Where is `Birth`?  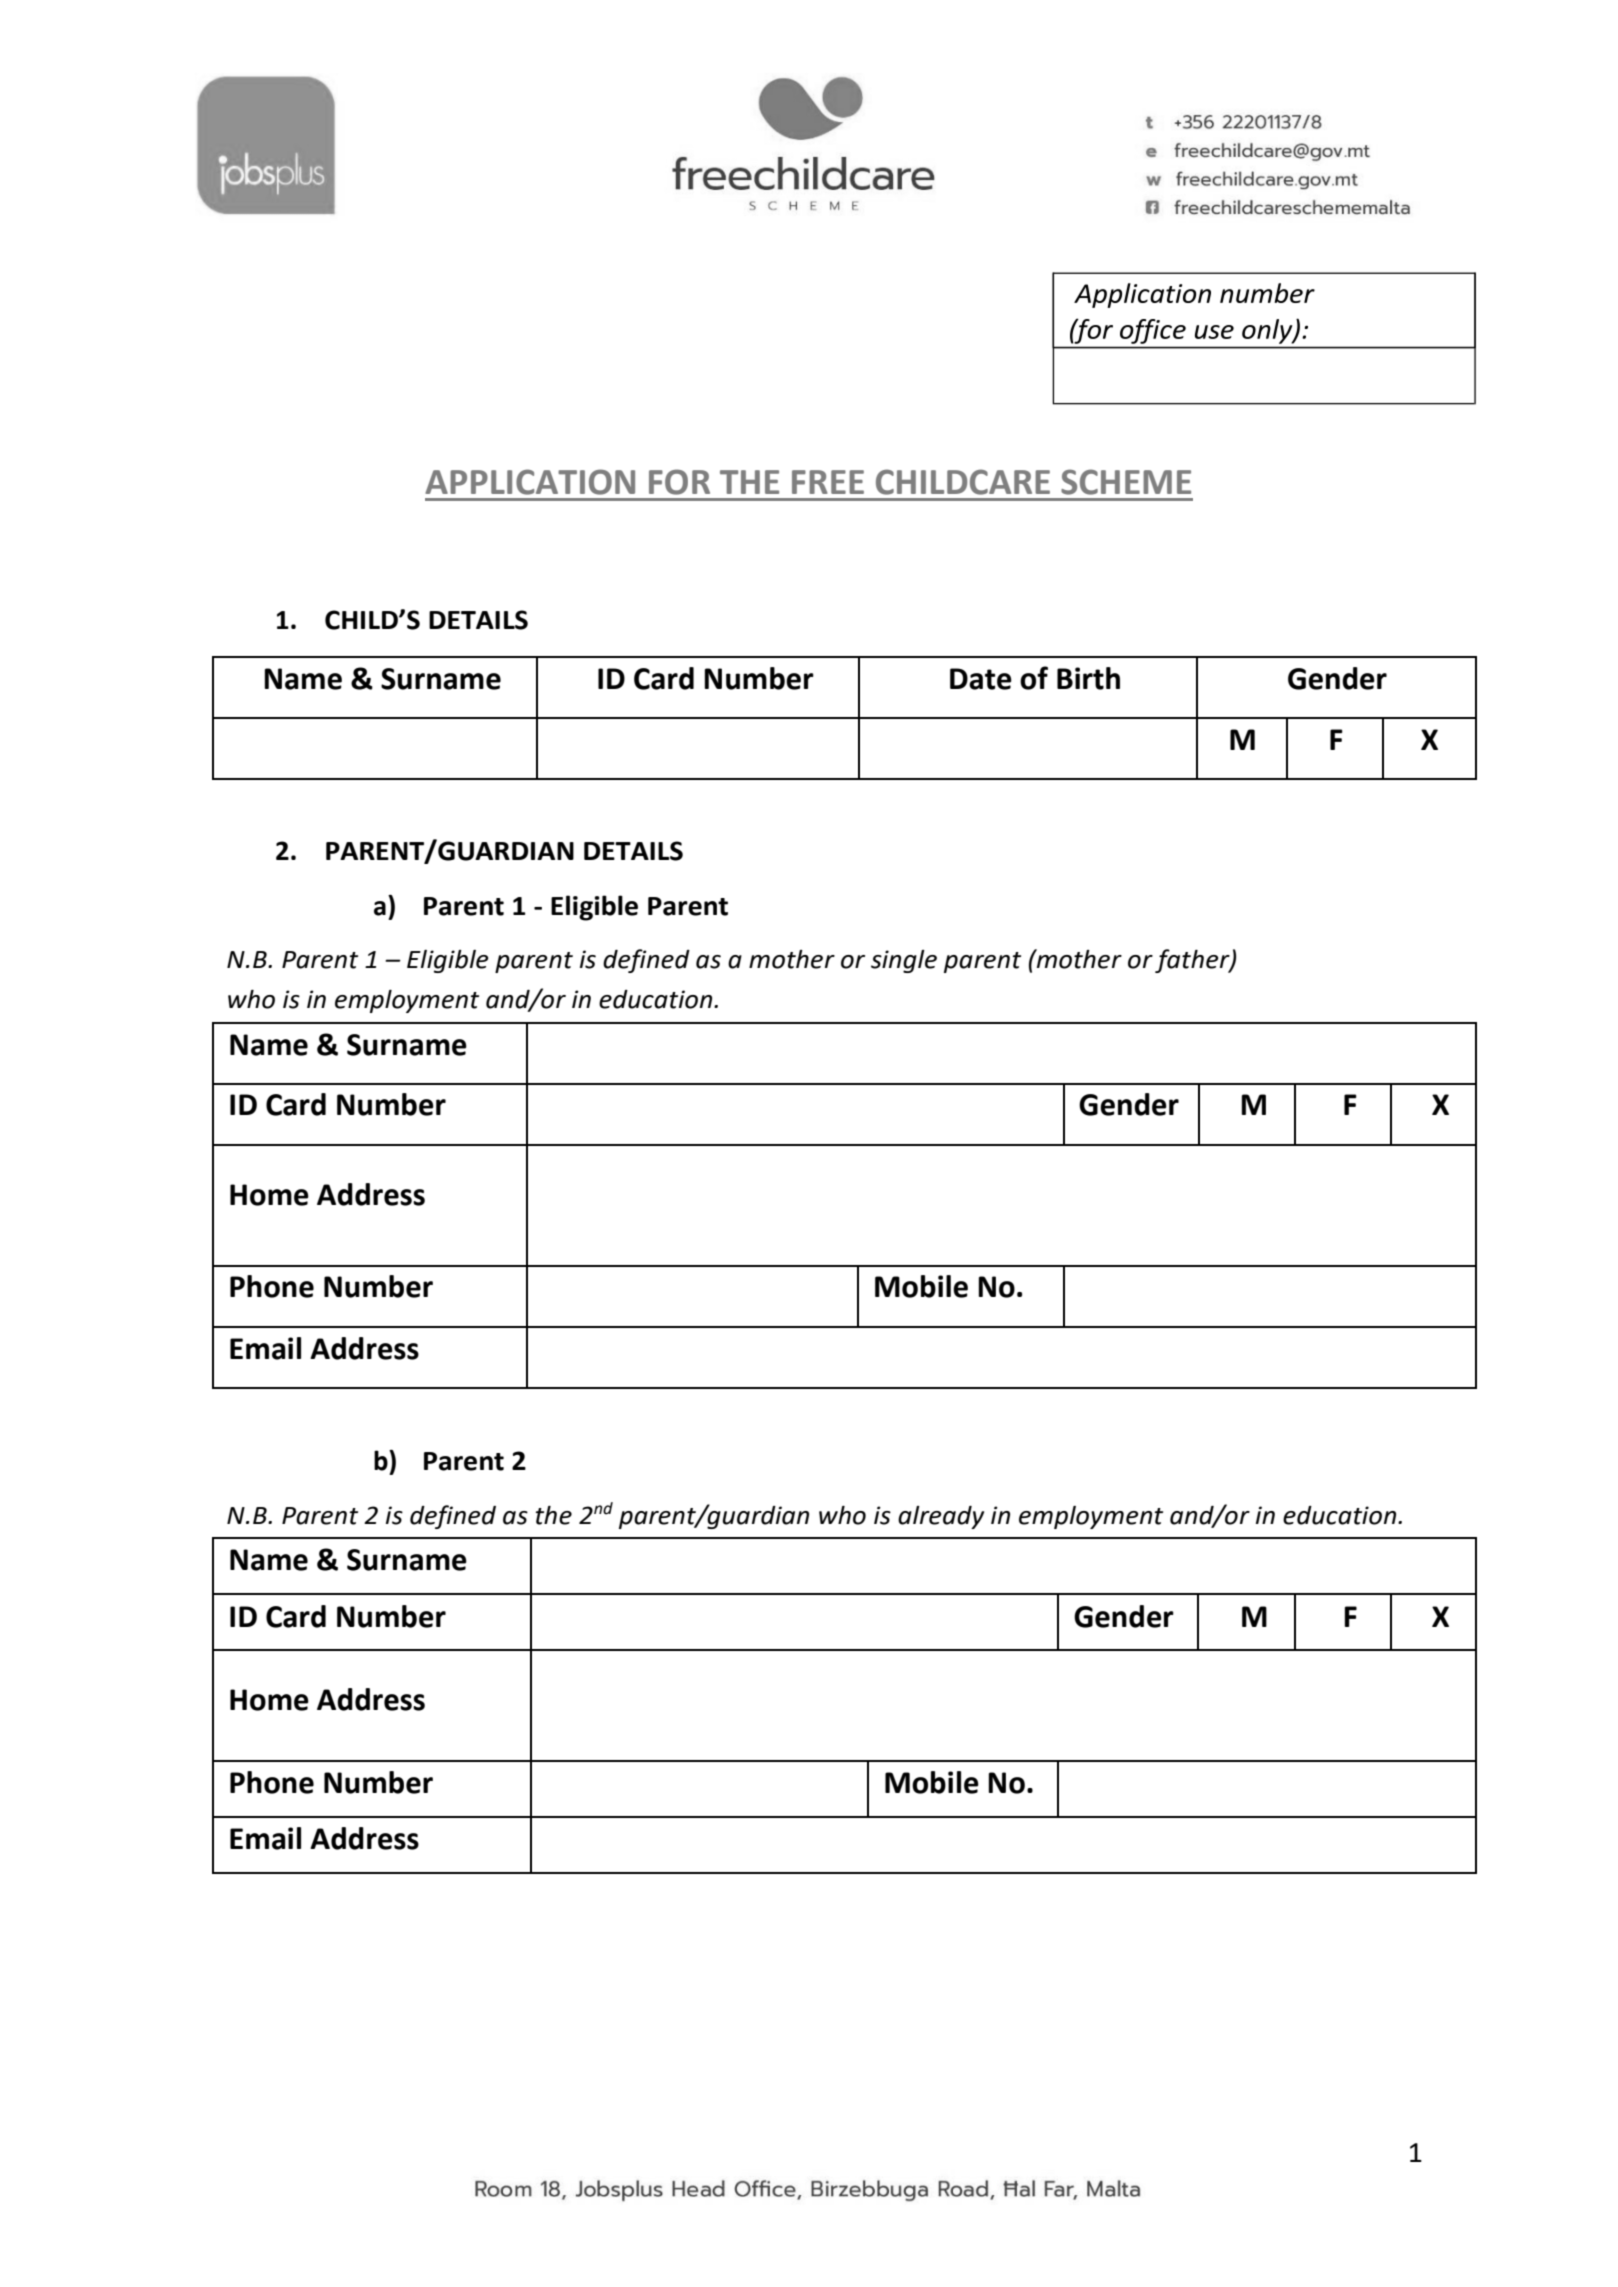
Birth is located at coordinates (1088, 678).
